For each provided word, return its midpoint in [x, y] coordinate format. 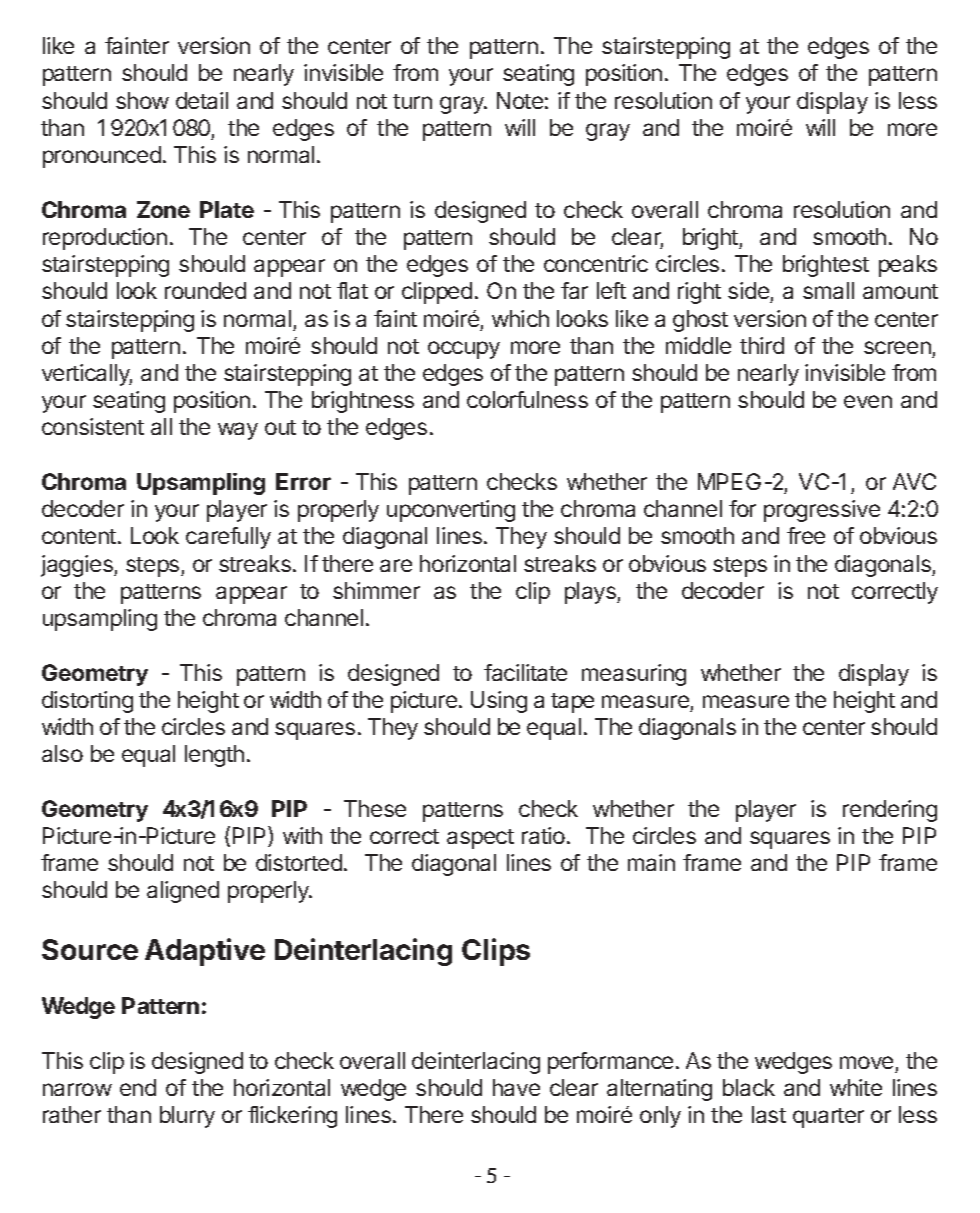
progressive [822, 511]
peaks [908, 266]
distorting [87, 702]
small [828, 290]
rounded [205, 290]
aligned [183, 892]
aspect [480, 839]
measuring [634, 675]
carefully [228, 538]
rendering [890, 811]
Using [499, 702]
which [520, 318]
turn [412, 101]
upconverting [451, 511]
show [142, 100]
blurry [187, 1117]
